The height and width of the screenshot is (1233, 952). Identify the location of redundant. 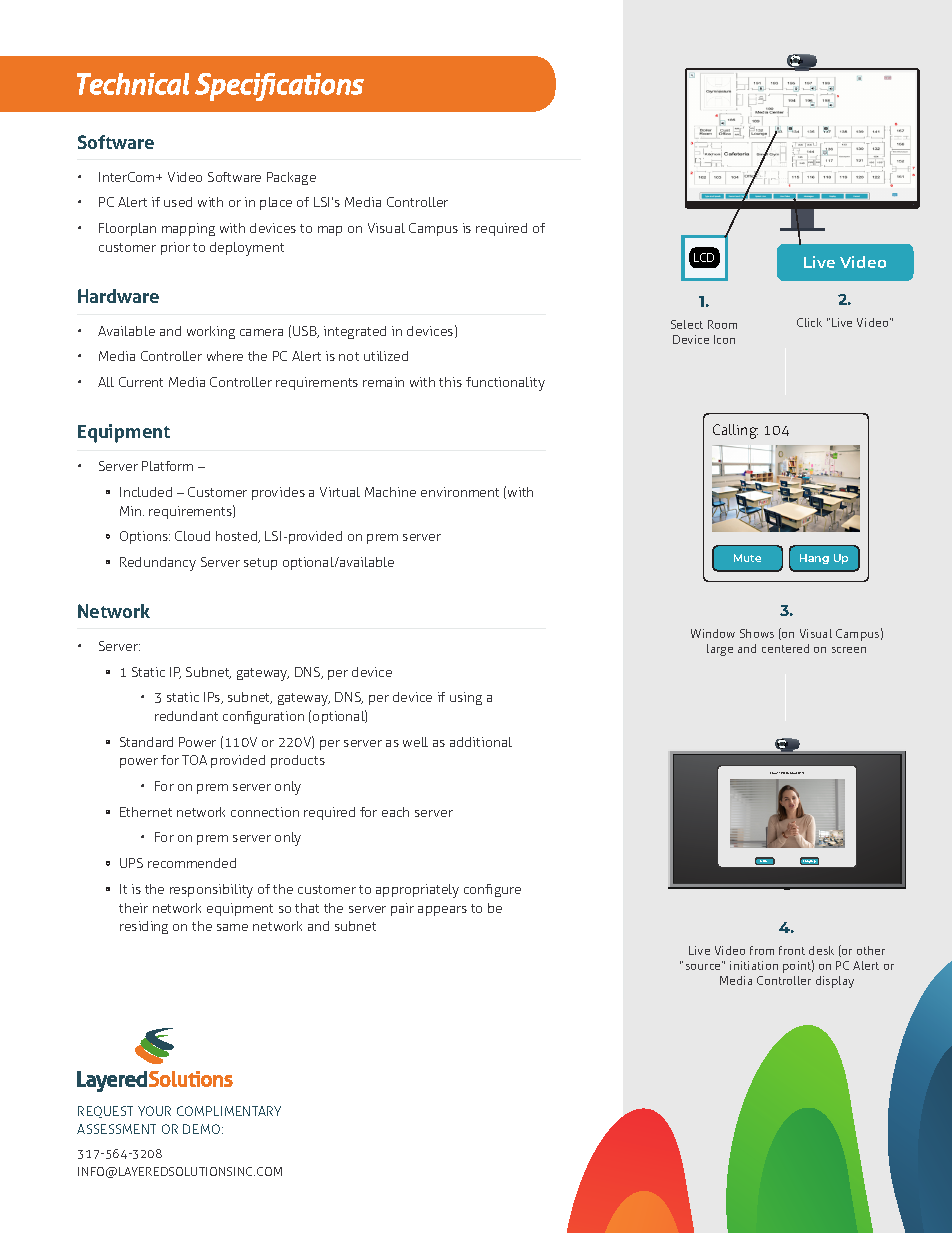
(186, 716).
